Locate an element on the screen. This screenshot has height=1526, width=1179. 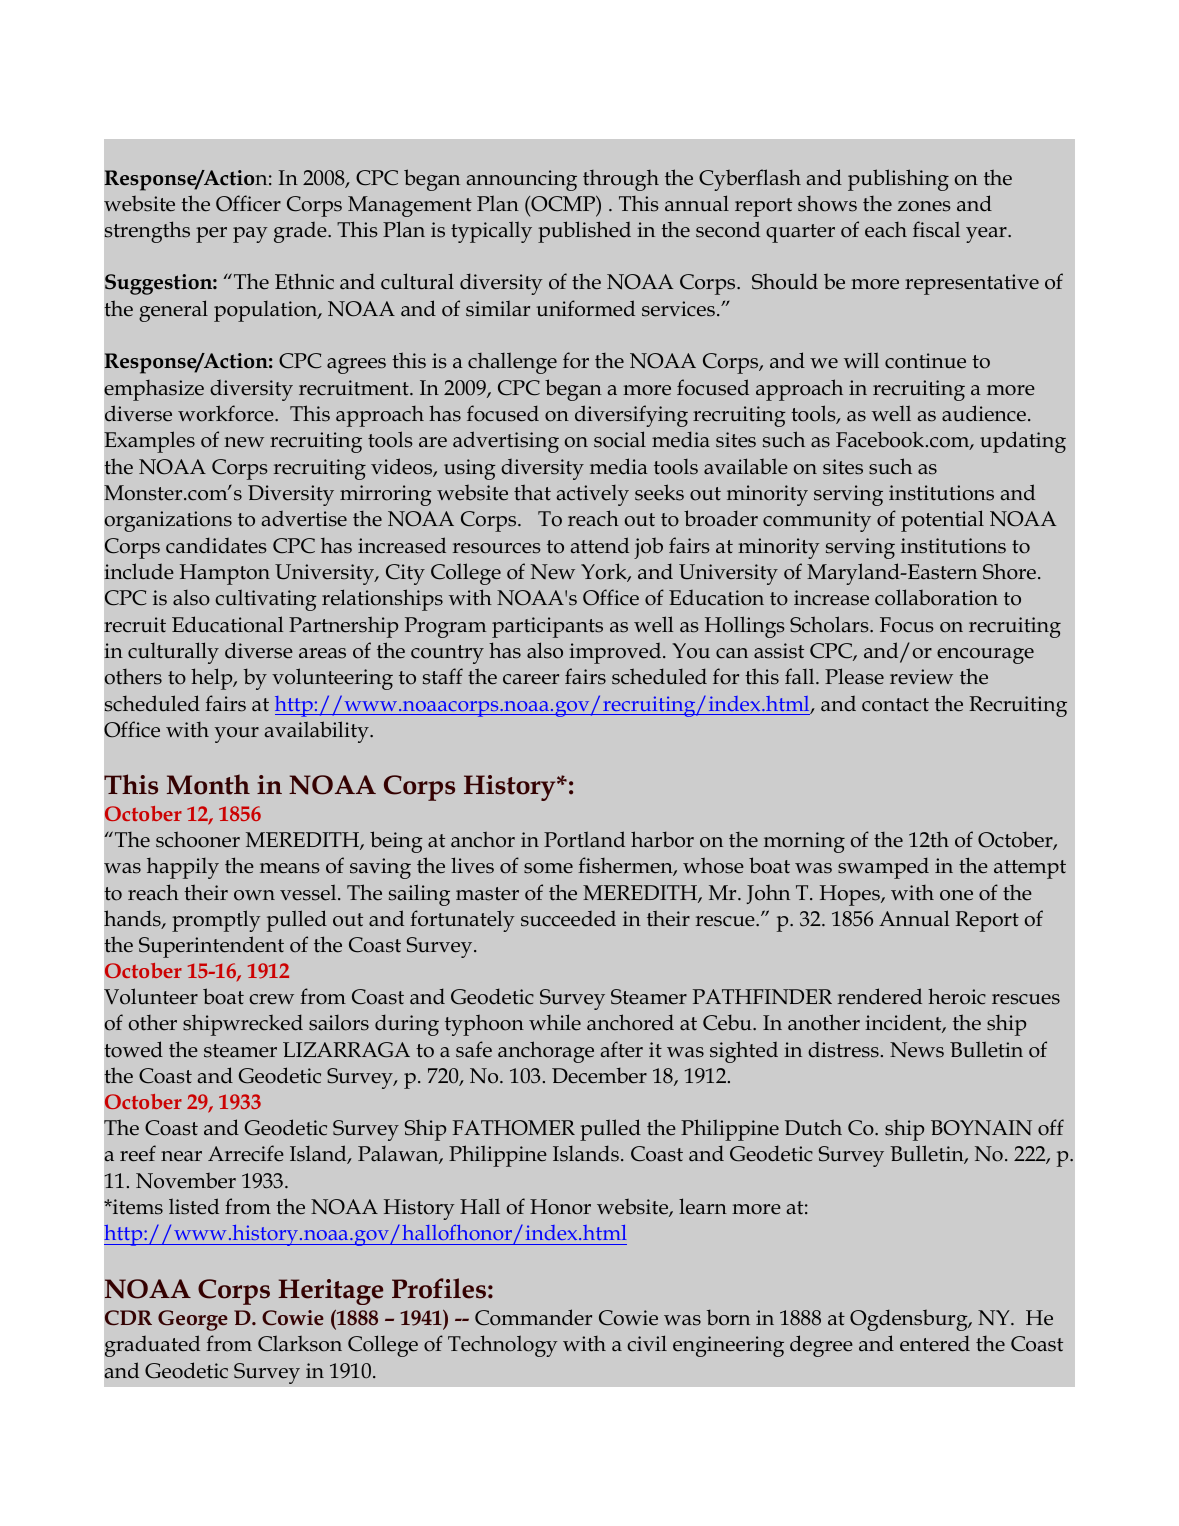
zones is located at coordinates (924, 206).
